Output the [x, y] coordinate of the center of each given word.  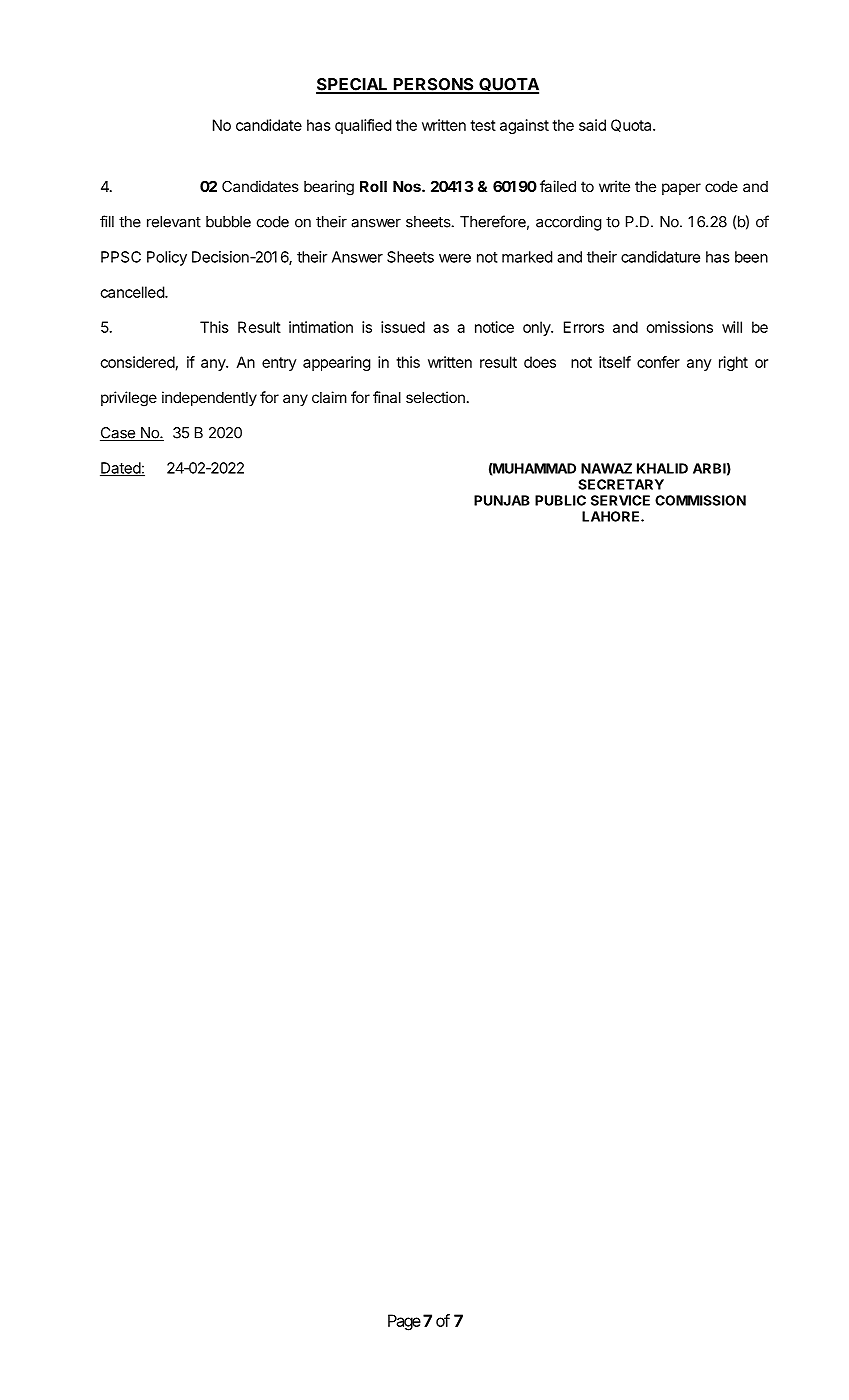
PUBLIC [560, 500]
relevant [174, 222]
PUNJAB [502, 500]
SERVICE [620, 500]
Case [118, 434]
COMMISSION [700, 500]
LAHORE [612, 516]
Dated [121, 469]
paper [681, 189]
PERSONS [433, 85]
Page [404, 1322]
